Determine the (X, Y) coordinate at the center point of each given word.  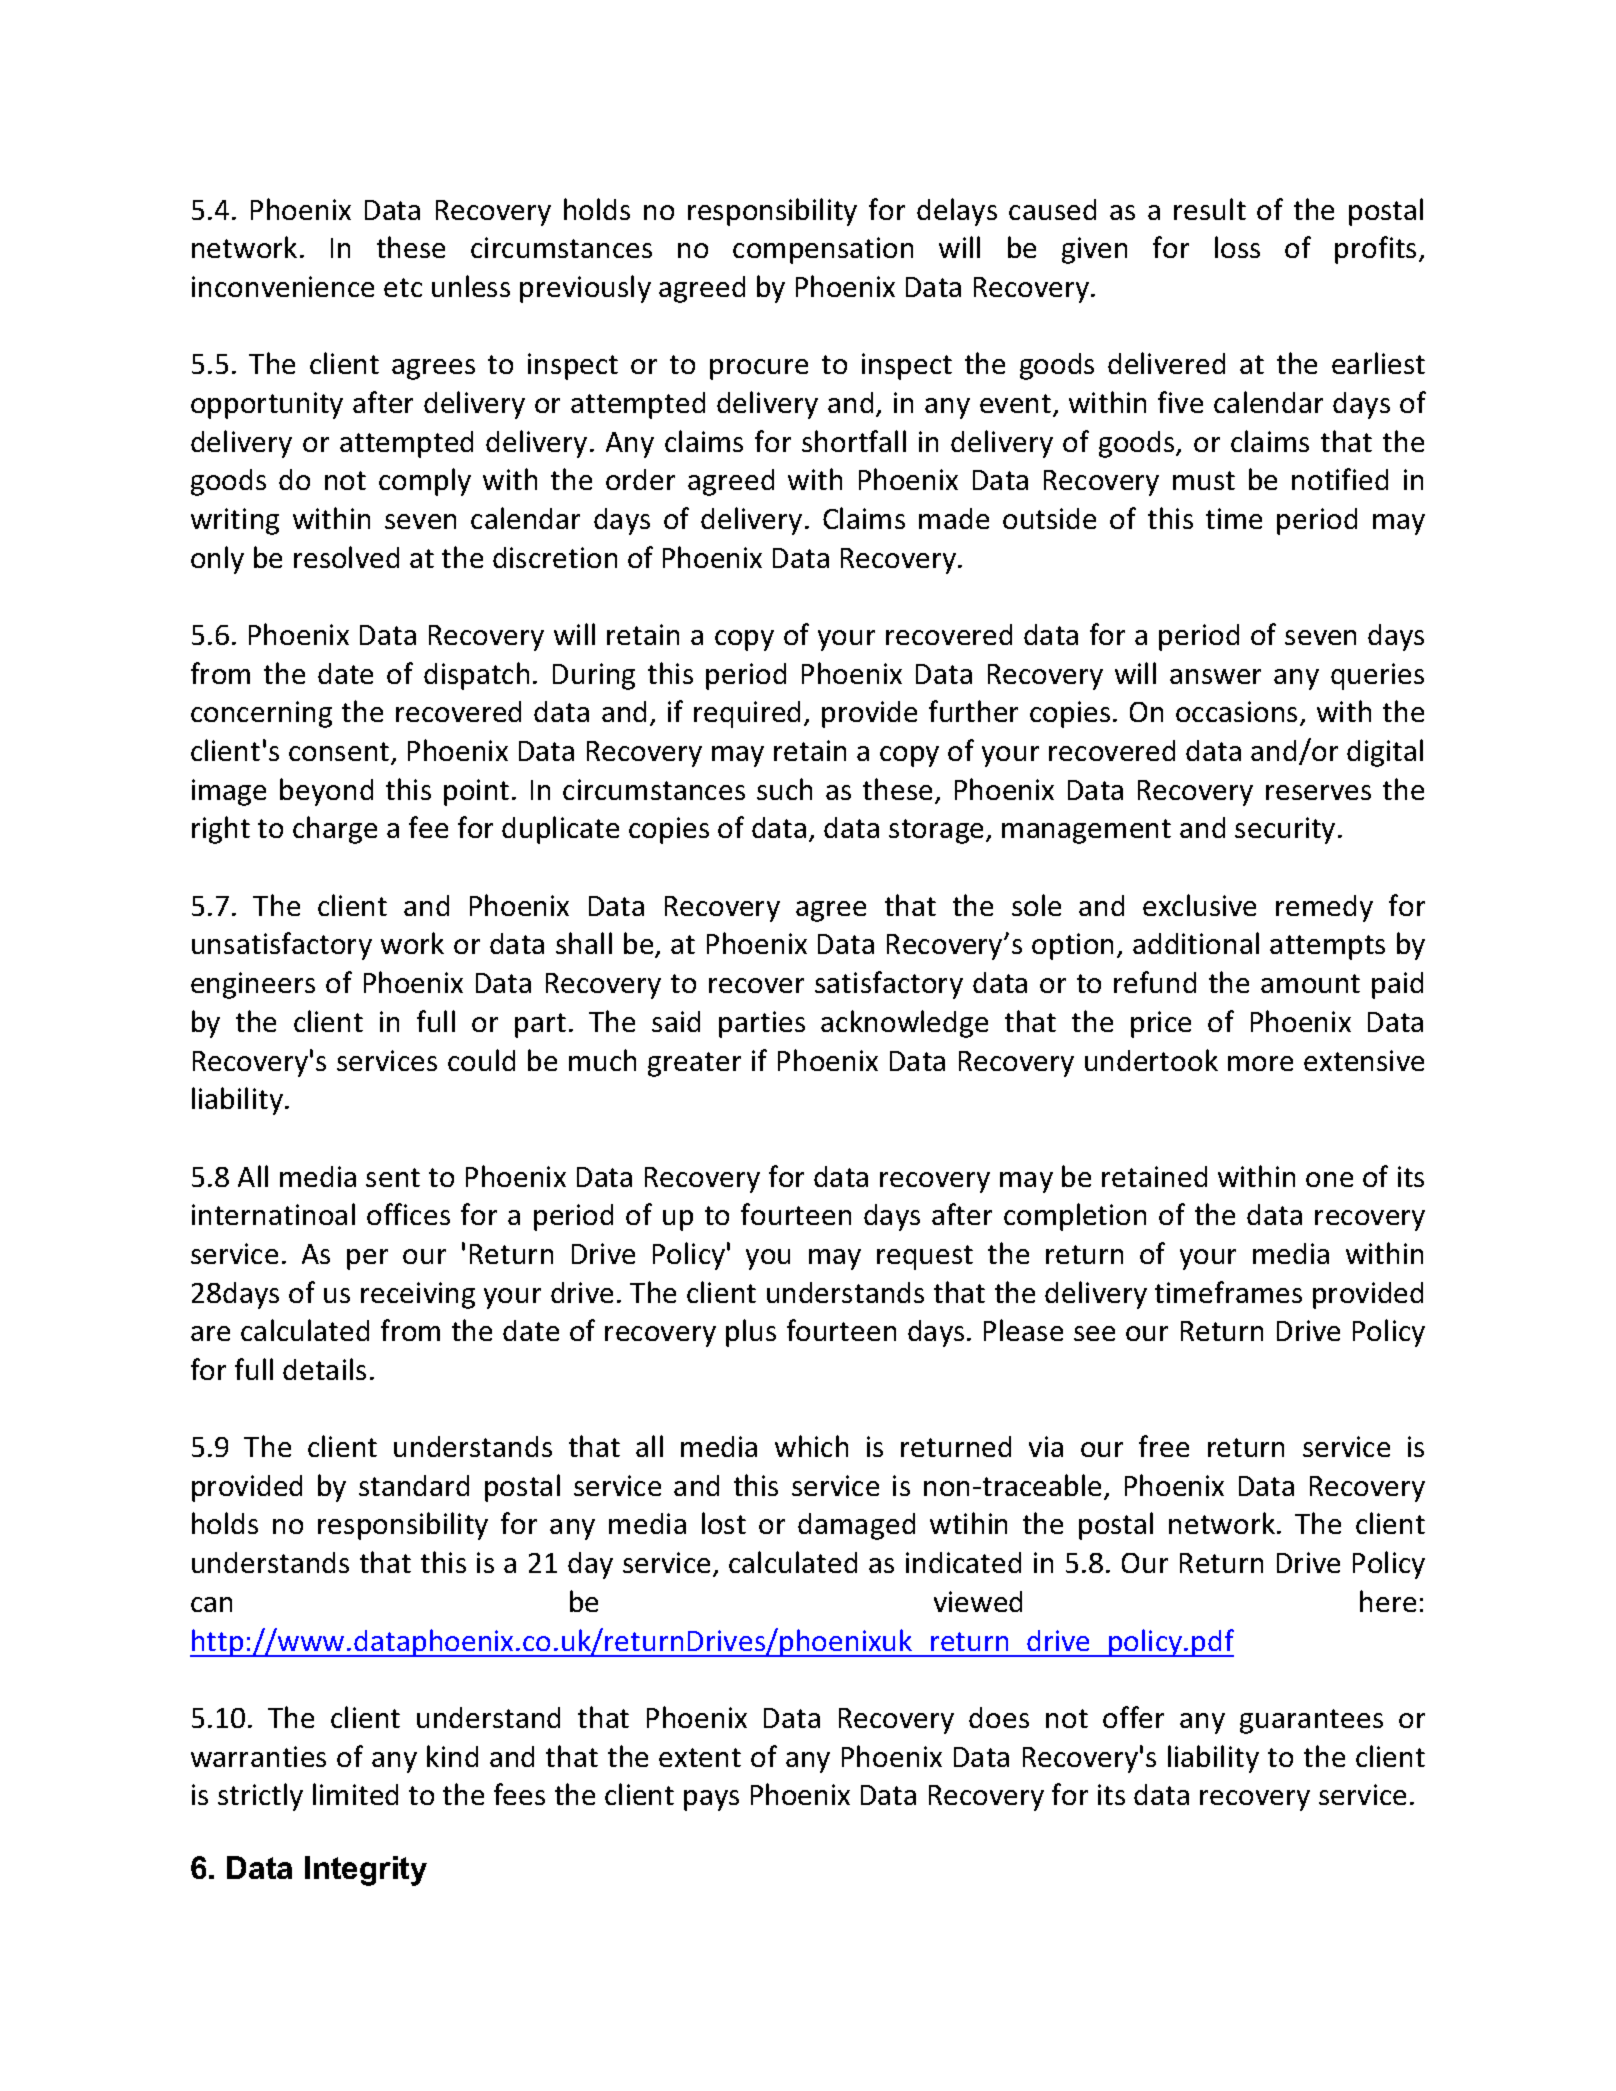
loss (1237, 247)
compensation (823, 250)
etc (403, 287)
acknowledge (904, 1024)
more (1260, 1063)
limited (355, 1794)
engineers (253, 985)
